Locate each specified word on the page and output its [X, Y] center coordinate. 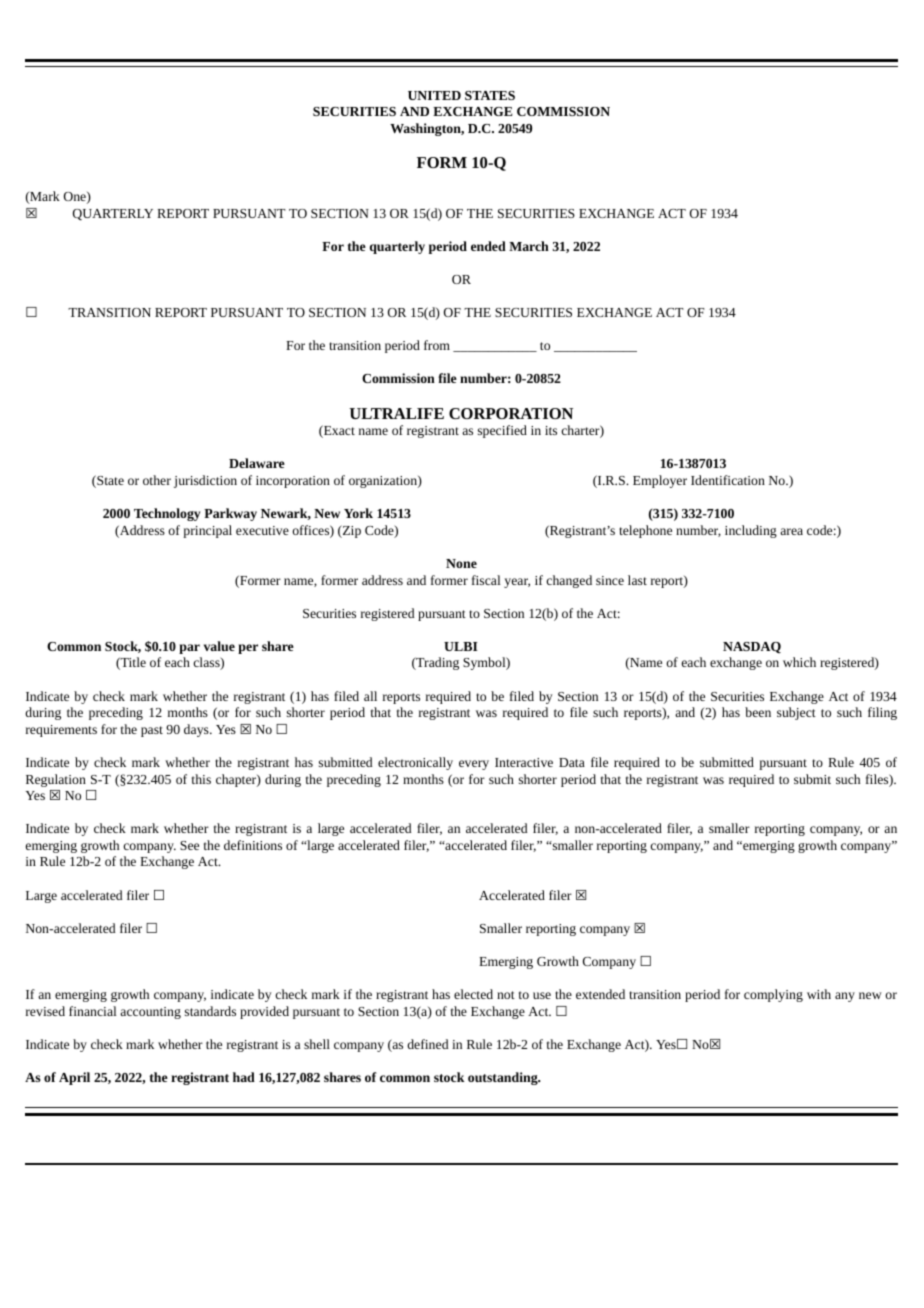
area [791, 531]
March [529, 246]
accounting [150, 1013]
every [474, 765]
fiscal [486, 580]
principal [207, 531]
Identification [728, 480]
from [437, 345]
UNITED [434, 95]
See [189, 845]
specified [502, 431]
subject [796, 713]
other [157, 480]
